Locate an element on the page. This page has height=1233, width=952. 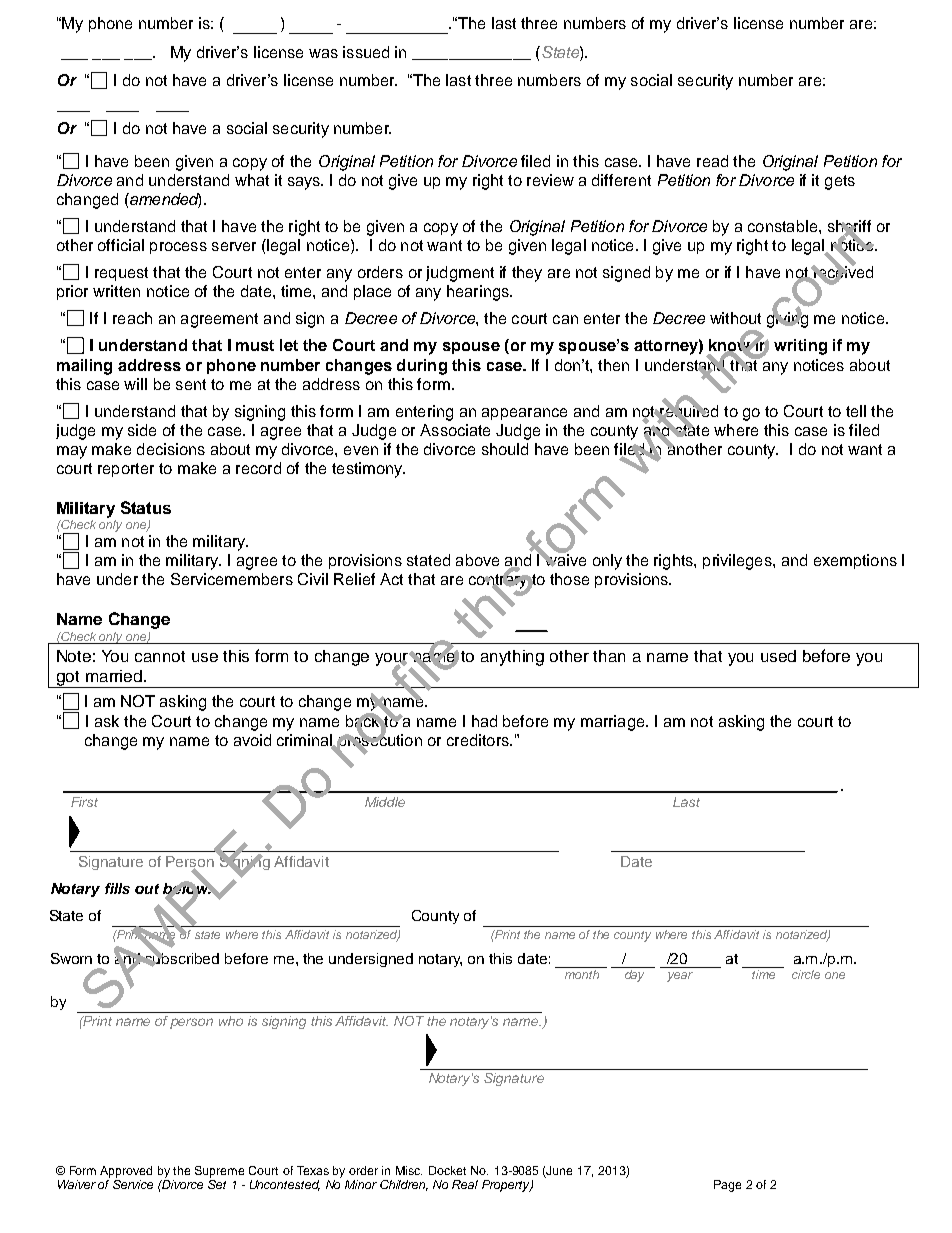
read is located at coordinates (712, 161).
